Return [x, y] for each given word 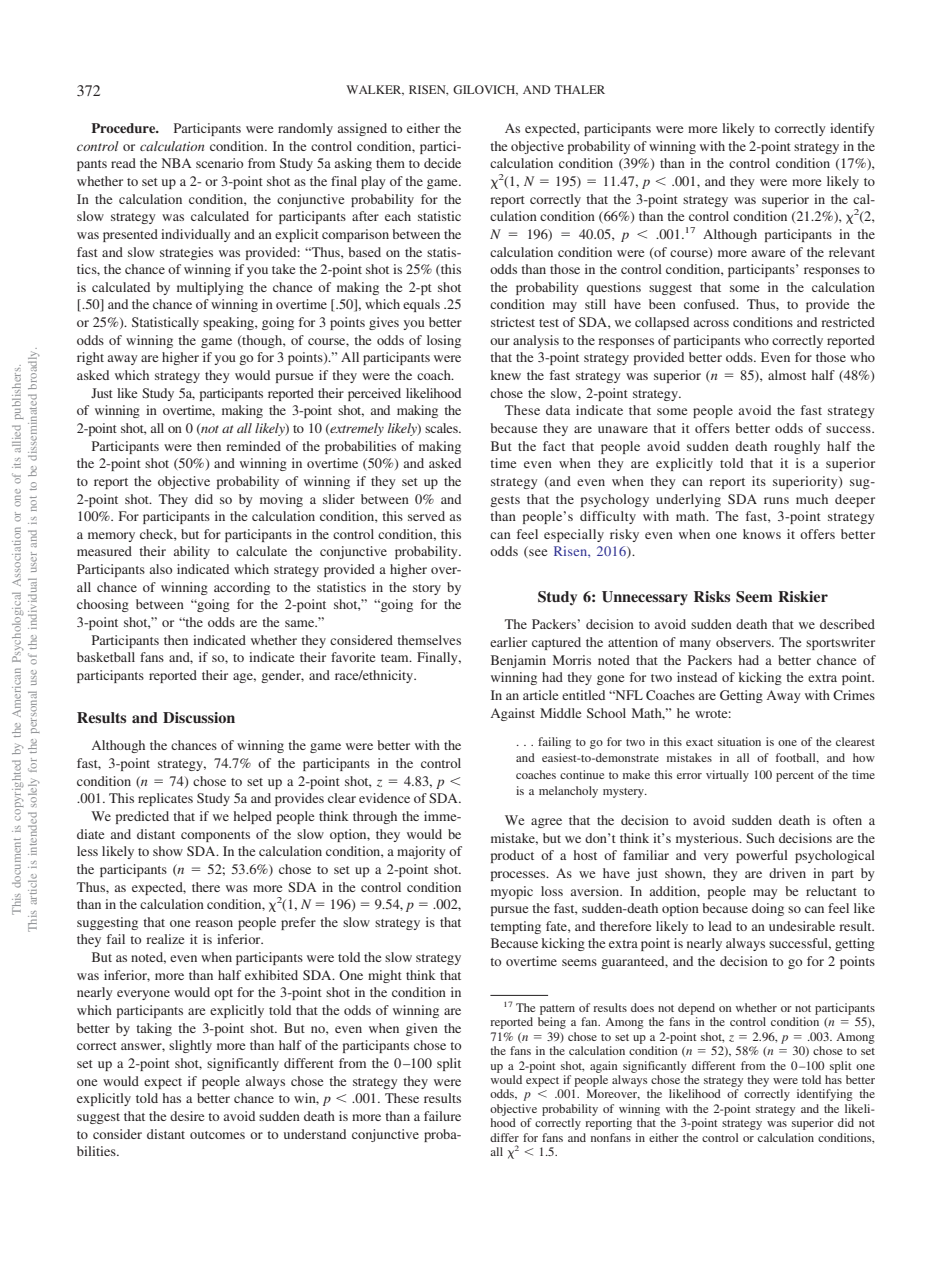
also [161, 569]
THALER [580, 89]
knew [506, 375]
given [422, 1029]
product [512, 856]
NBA [177, 163]
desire [187, 1116]
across [711, 323]
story [427, 589]
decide [442, 163]
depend [696, 1009]
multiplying [210, 288]
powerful [762, 856]
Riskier [803, 596]
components [215, 836]
